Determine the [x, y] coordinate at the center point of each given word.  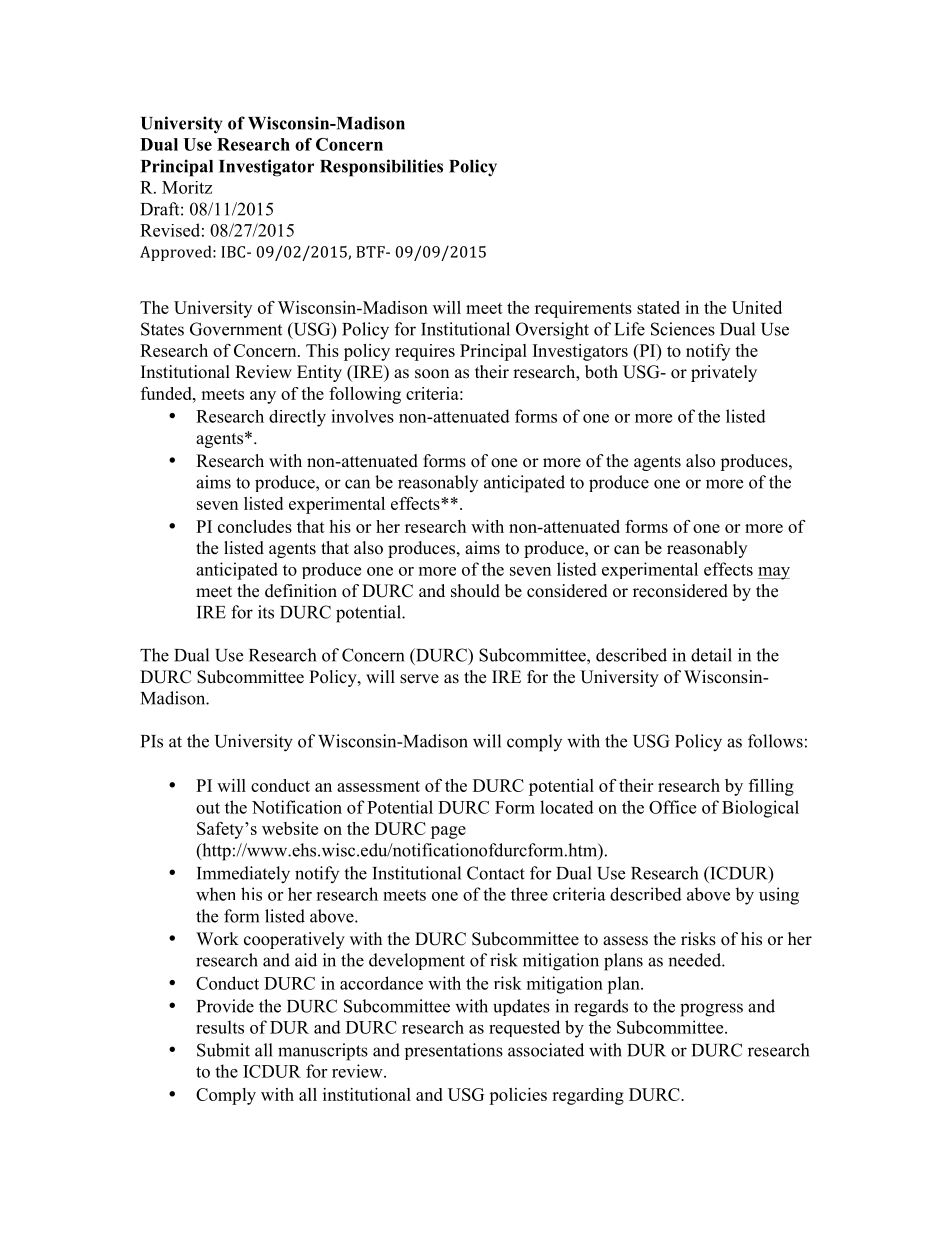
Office [672, 807]
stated [658, 307]
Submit [223, 1050]
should [475, 591]
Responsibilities [381, 168]
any [263, 397]
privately [724, 373]
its [266, 612]
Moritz [187, 187]
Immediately [243, 875]
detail [711, 655]
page [448, 832]
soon [432, 374]
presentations [454, 1051]
